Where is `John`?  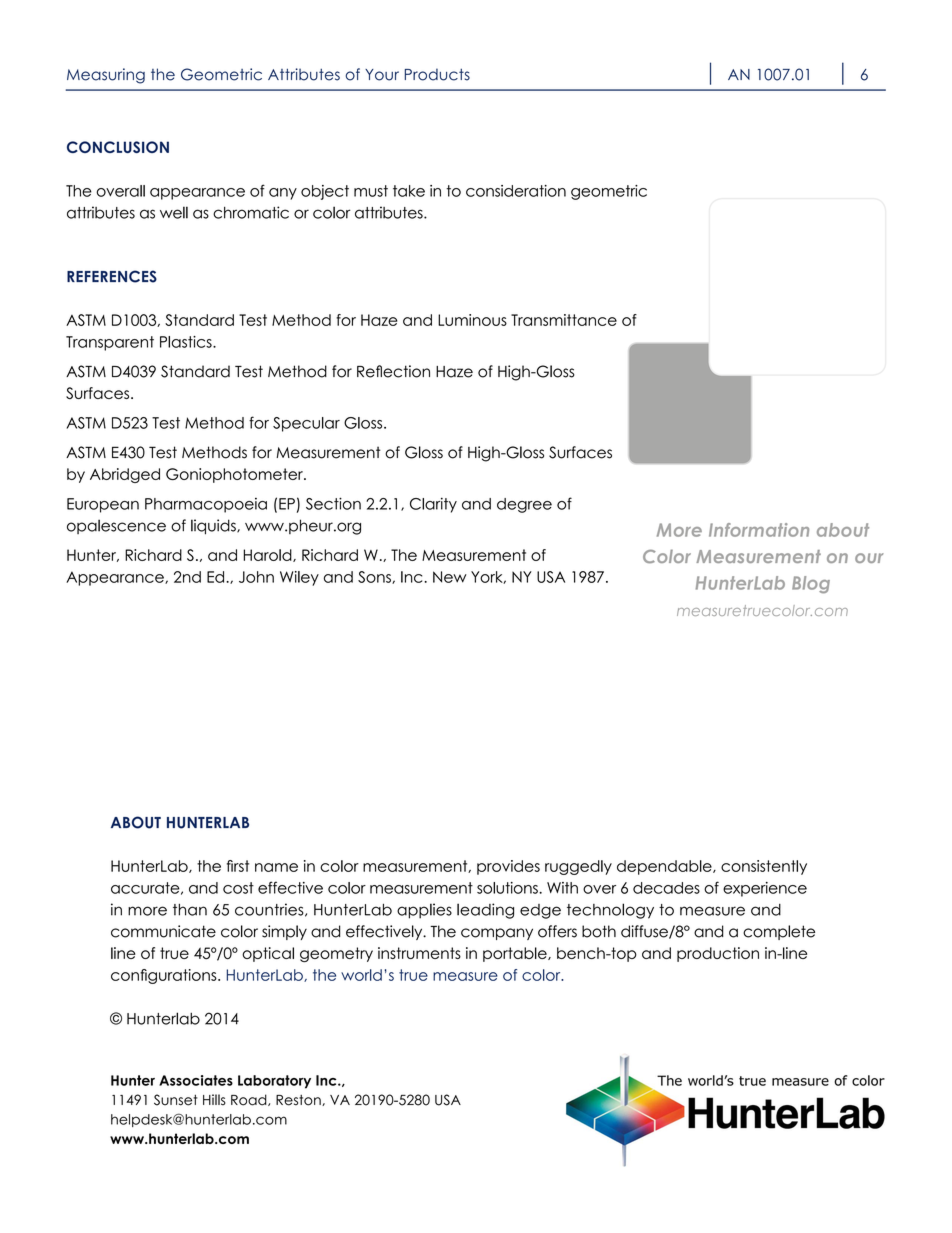 John is located at coordinates (256, 577).
